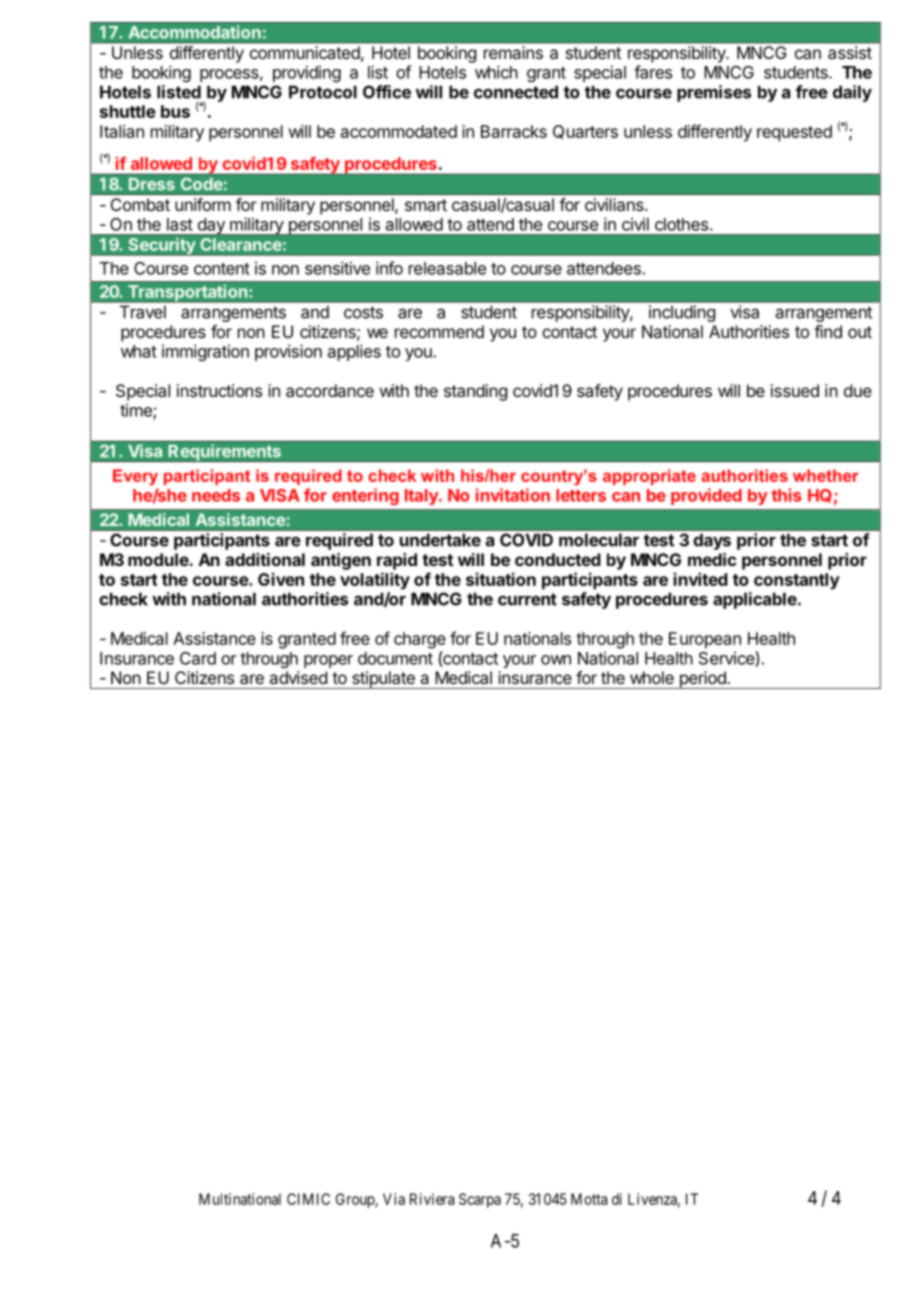  What do you see at coordinates (527, 599) in the page?
I see `current` at bounding box center [527, 599].
